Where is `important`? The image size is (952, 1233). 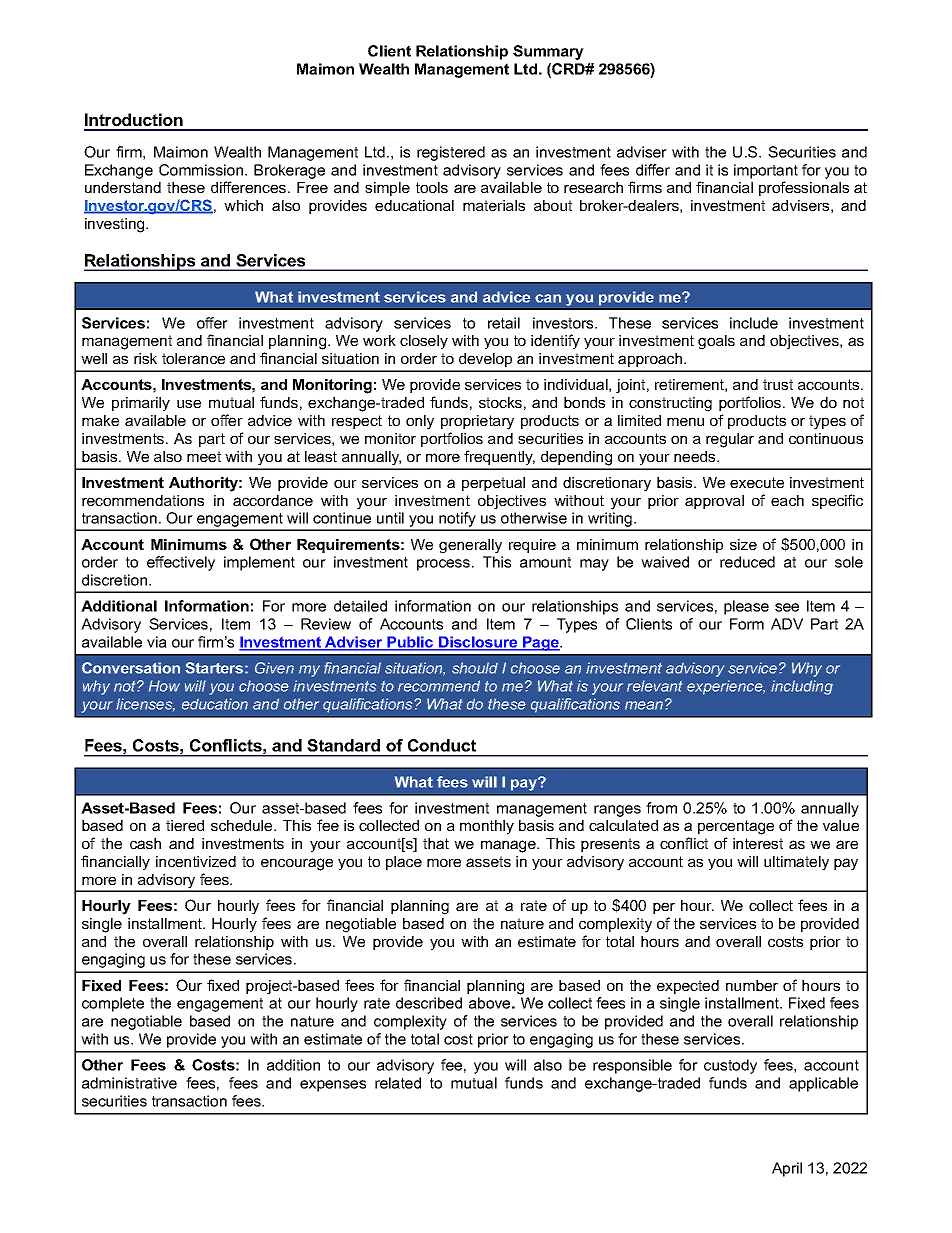 important is located at coordinates (766, 171).
